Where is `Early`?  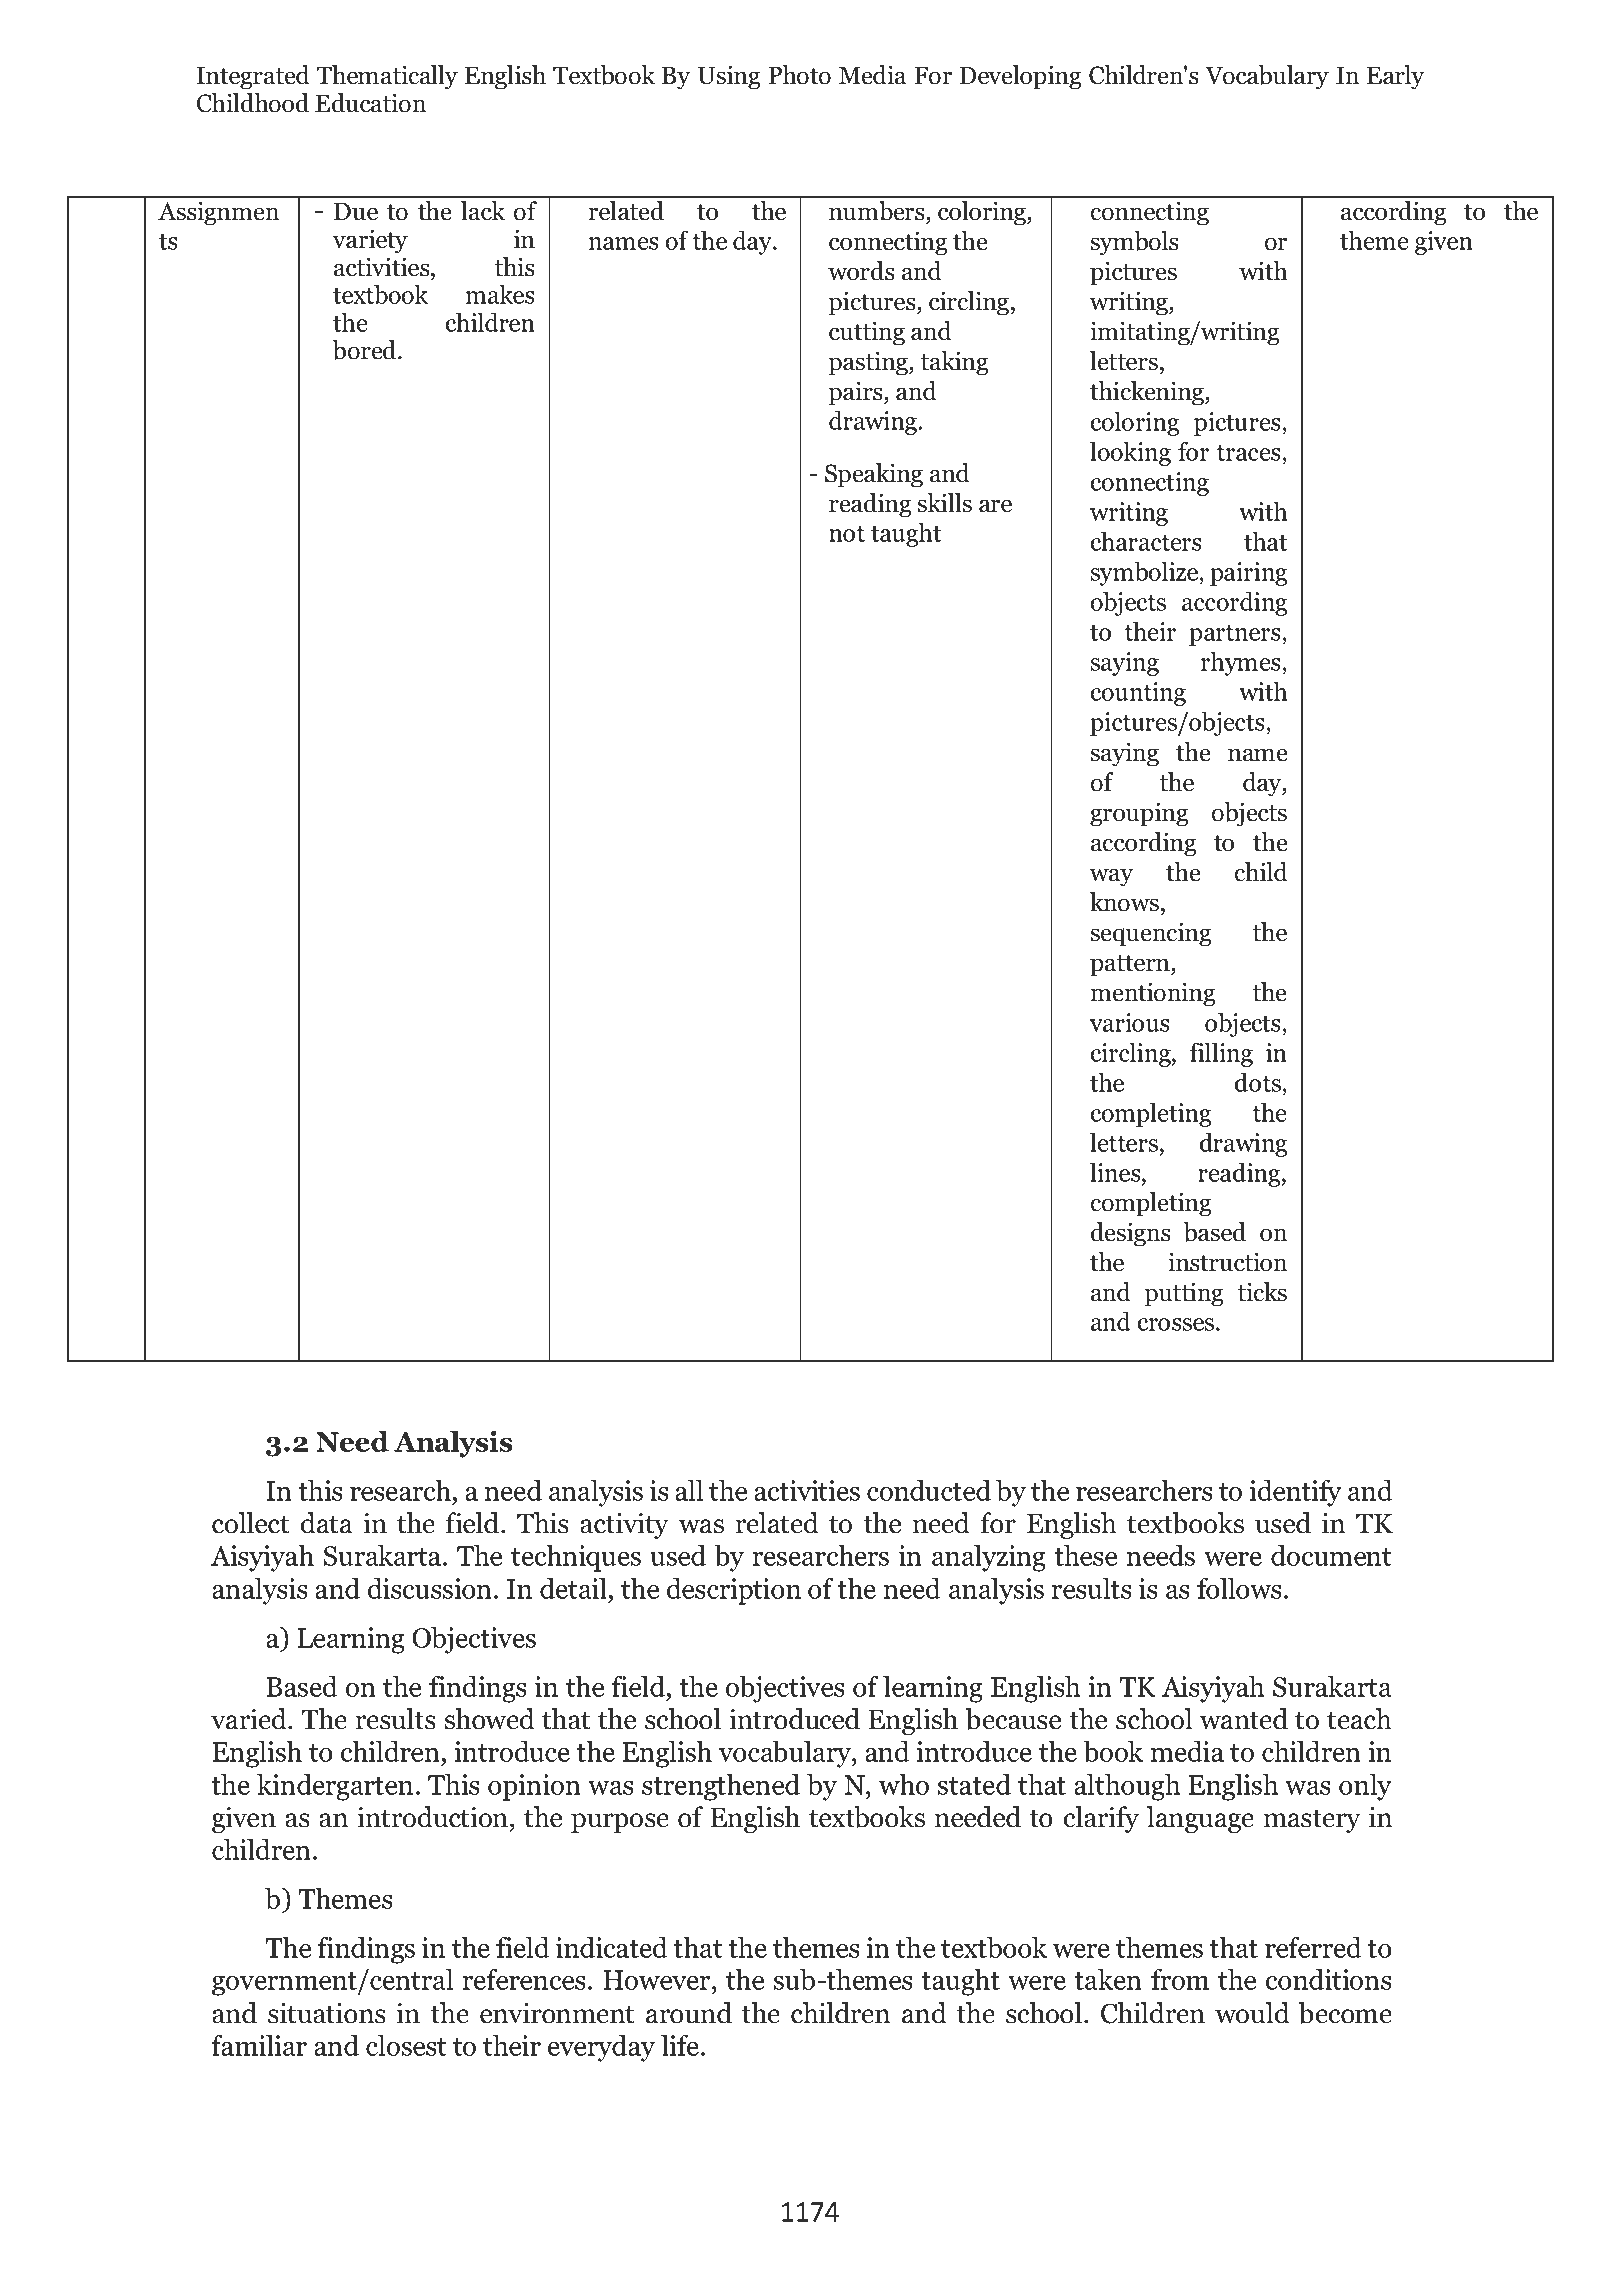
Early is located at coordinates (1395, 77).
